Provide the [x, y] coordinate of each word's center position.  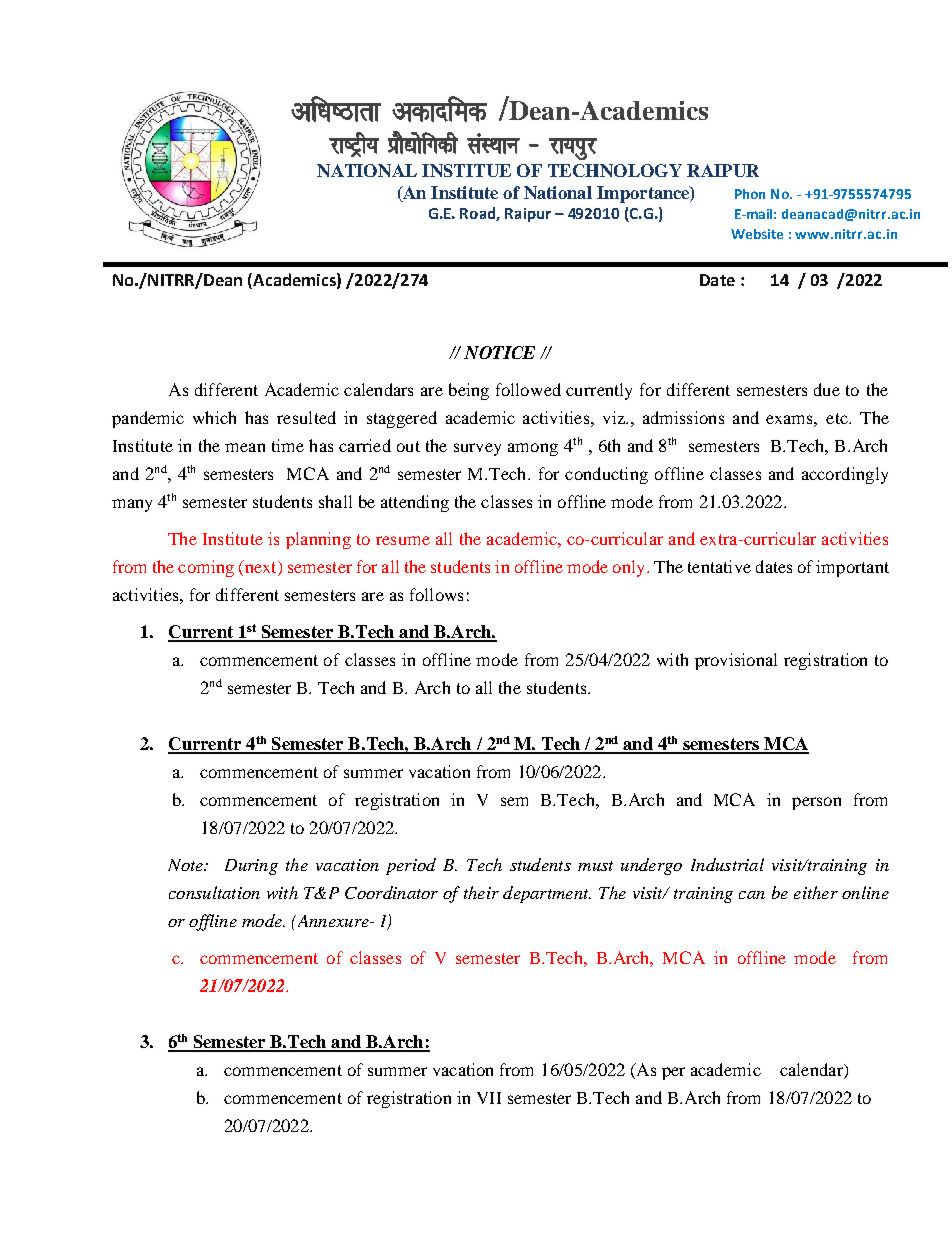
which [214, 417]
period [411, 866]
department [547, 894]
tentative [719, 566]
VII [489, 1098]
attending [415, 503]
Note [186, 865]
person [816, 803]
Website [757, 234]
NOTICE [499, 352]
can [752, 895]
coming [206, 568]
